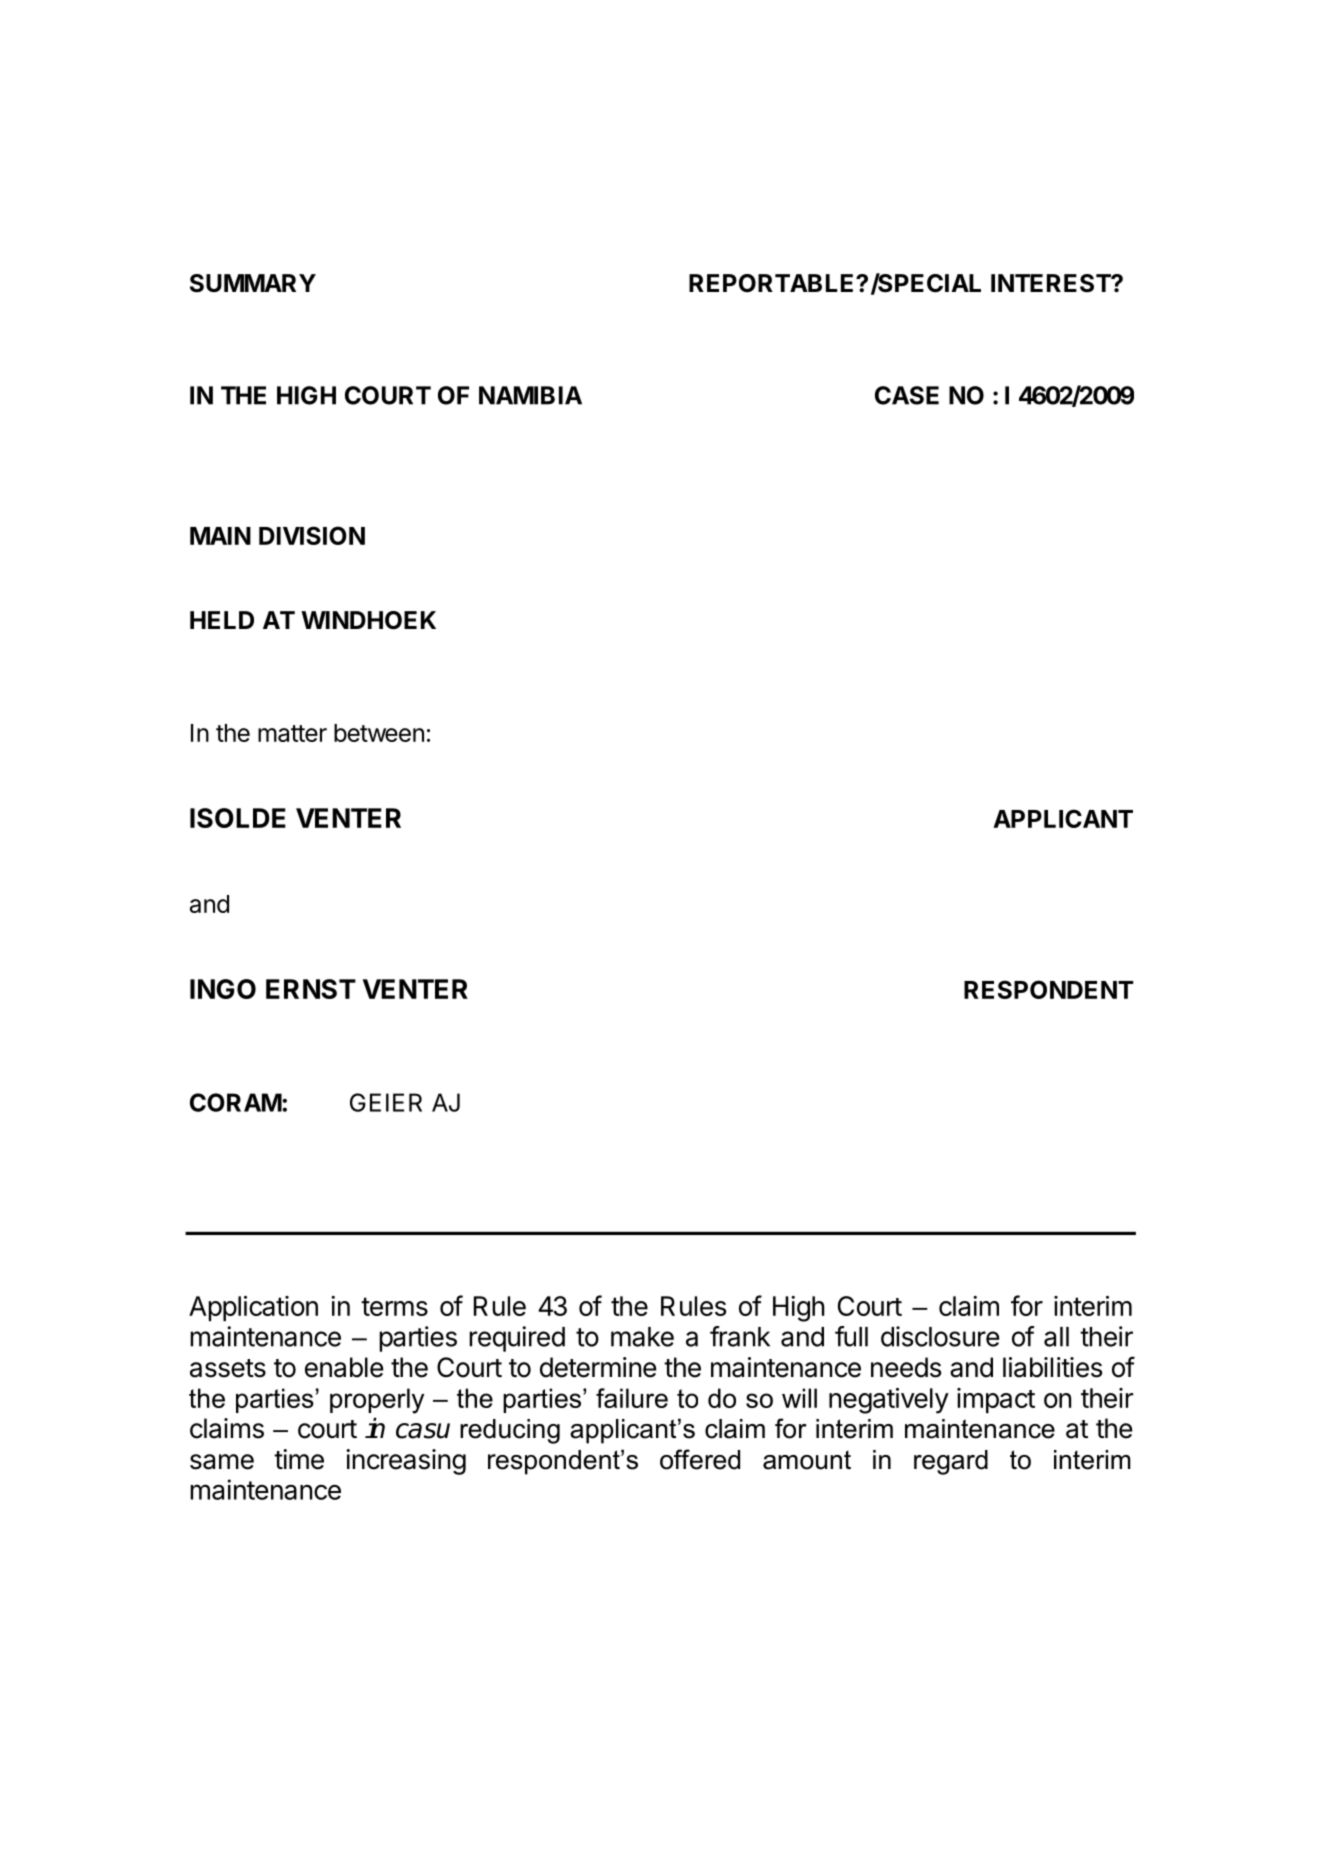 The width and height of the document is (1321, 1869). What do you see at coordinates (907, 395) in the document?
I see `CASE` at bounding box center [907, 395].
